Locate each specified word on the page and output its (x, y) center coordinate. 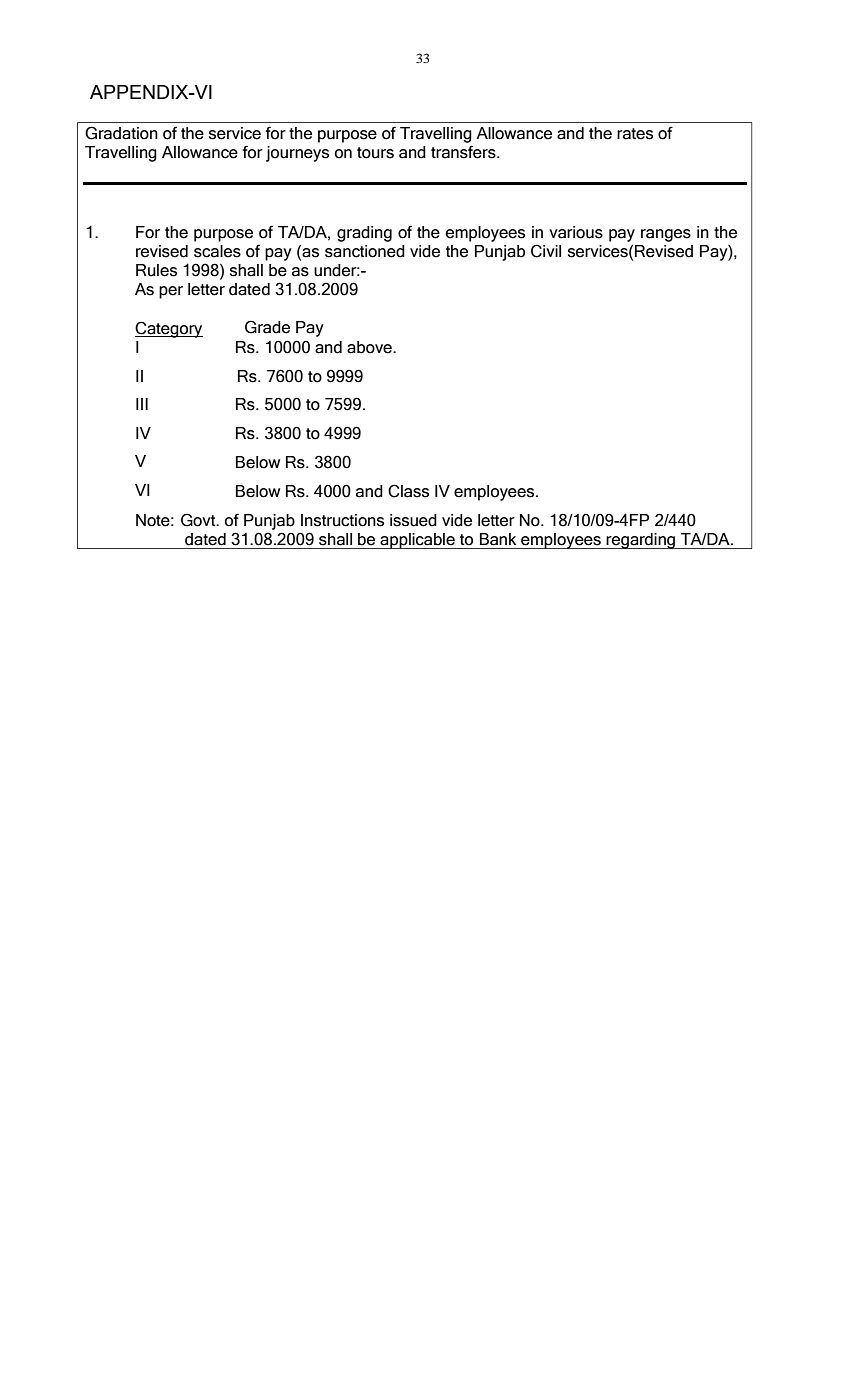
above (370, 347)
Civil (546, 251)
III (142, 404)
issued (413, 520)
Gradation (121, 133)
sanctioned (365, 251)
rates (635, 134)
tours (375, 153)
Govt (199, 520)
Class (408, 491)
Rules (156, 270)
